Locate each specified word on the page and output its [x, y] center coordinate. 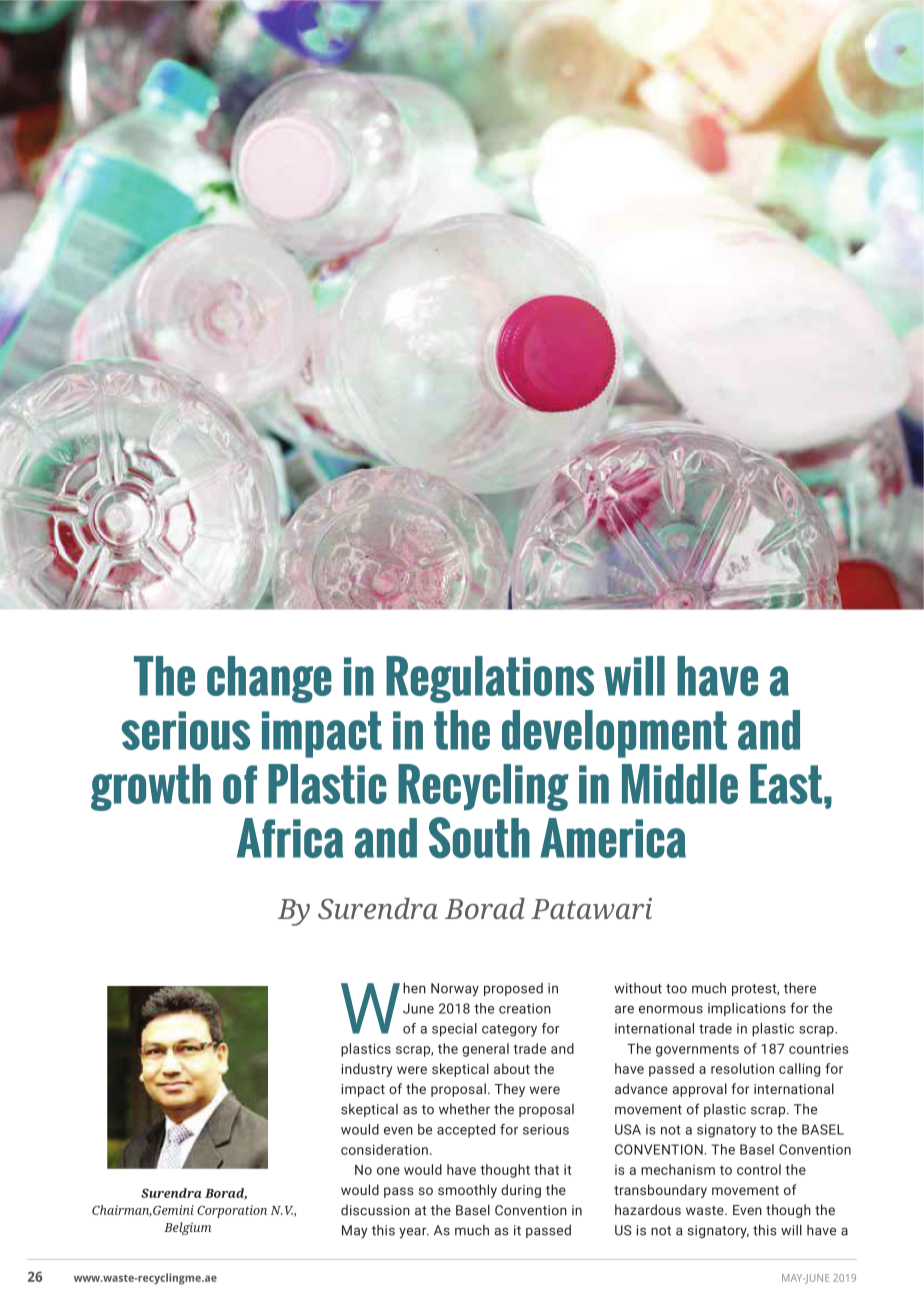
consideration [384, 1149]
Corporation [232, 1211]
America [613, 838]
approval [700, 1090]
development [614, 734]
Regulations [490, 679]
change [269, 679]
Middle [680, 784]
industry [367, 1070]
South [479, 837]
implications [747, 1009]
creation [525, 1008]
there [800, 988]
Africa [290, 838]
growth [151, 787]
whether [464, 1109]
